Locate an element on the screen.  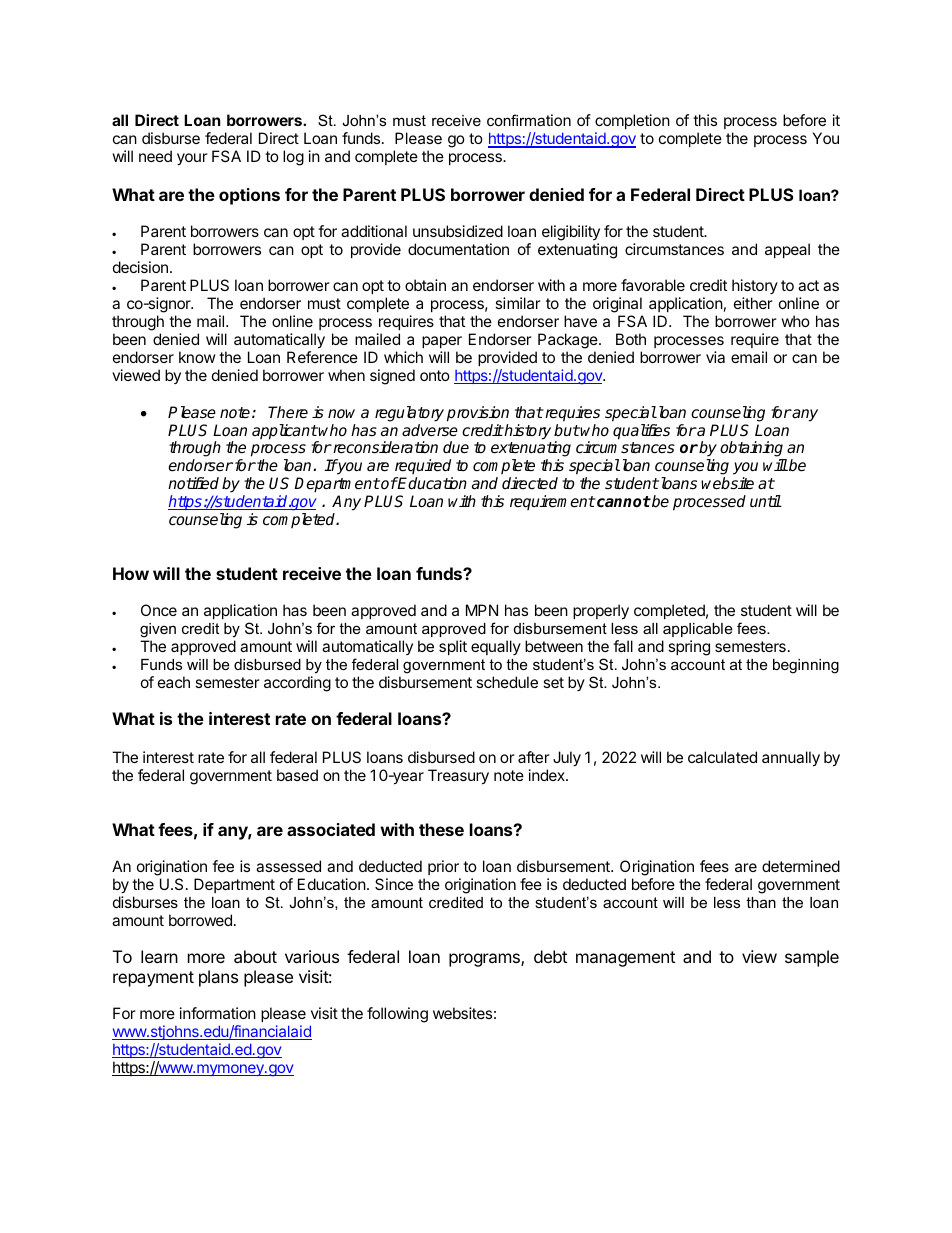
applicable is located at coordinates (698, 630).
